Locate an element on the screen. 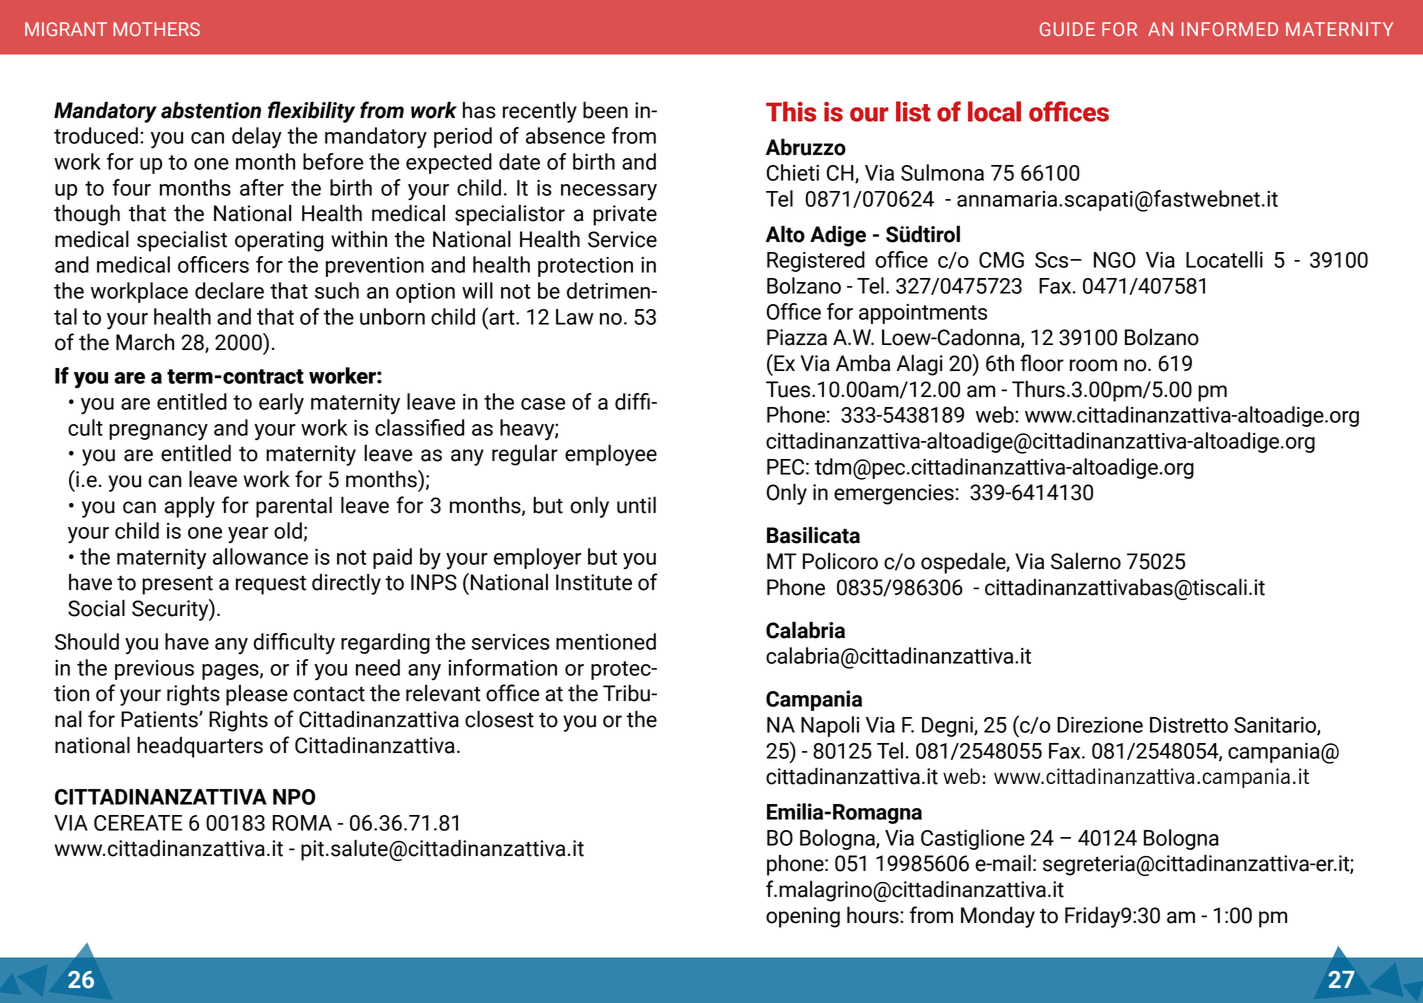  Napoli is located at coordinates (830, 726).
